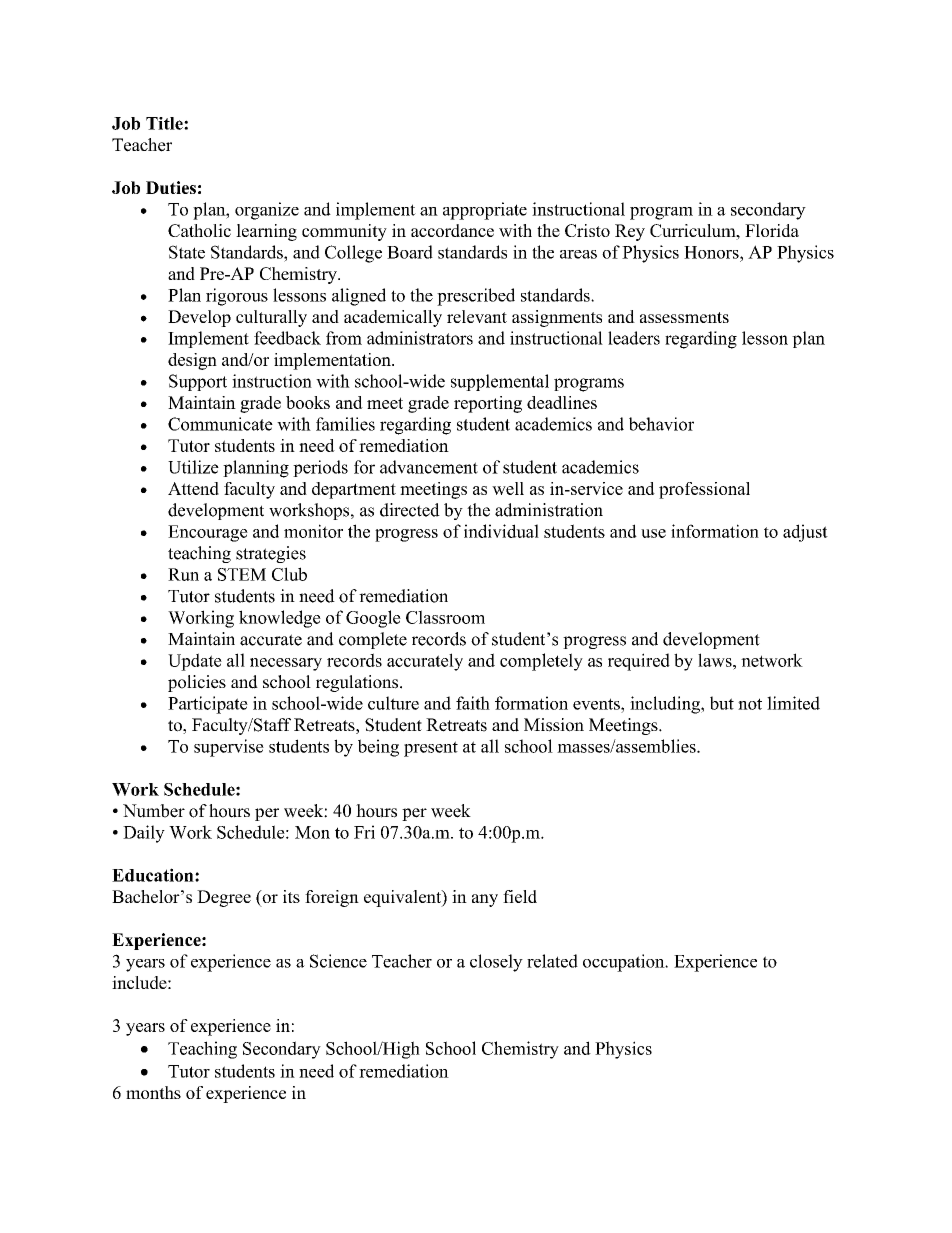  Describe the element at coordinates (165, 123) in the document. I see `Title` at that location.
